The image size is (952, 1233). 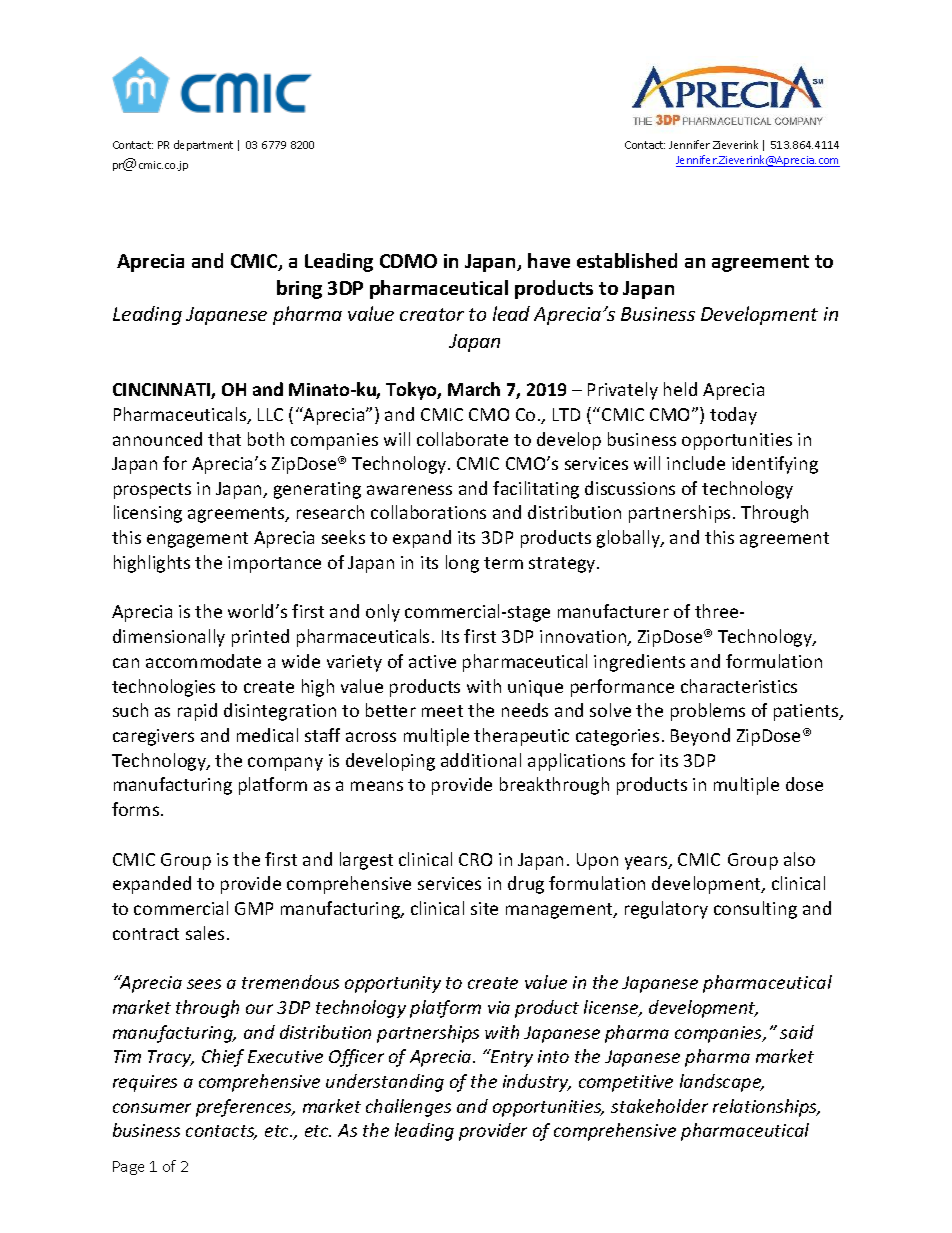 I want to click on department, so click(x=203, y=145).
